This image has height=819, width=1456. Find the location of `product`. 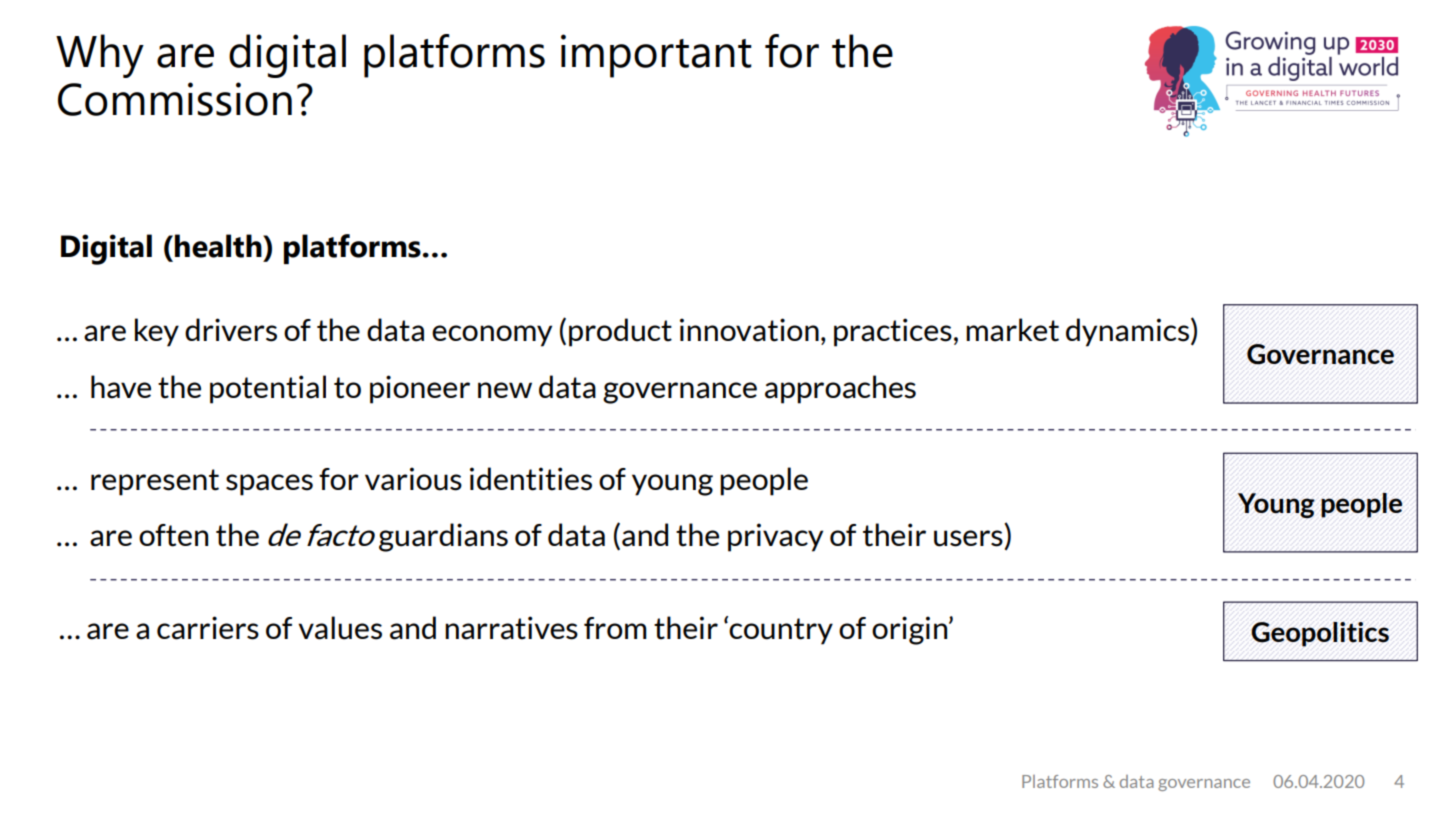

product is located at coordinates (620, 332).
